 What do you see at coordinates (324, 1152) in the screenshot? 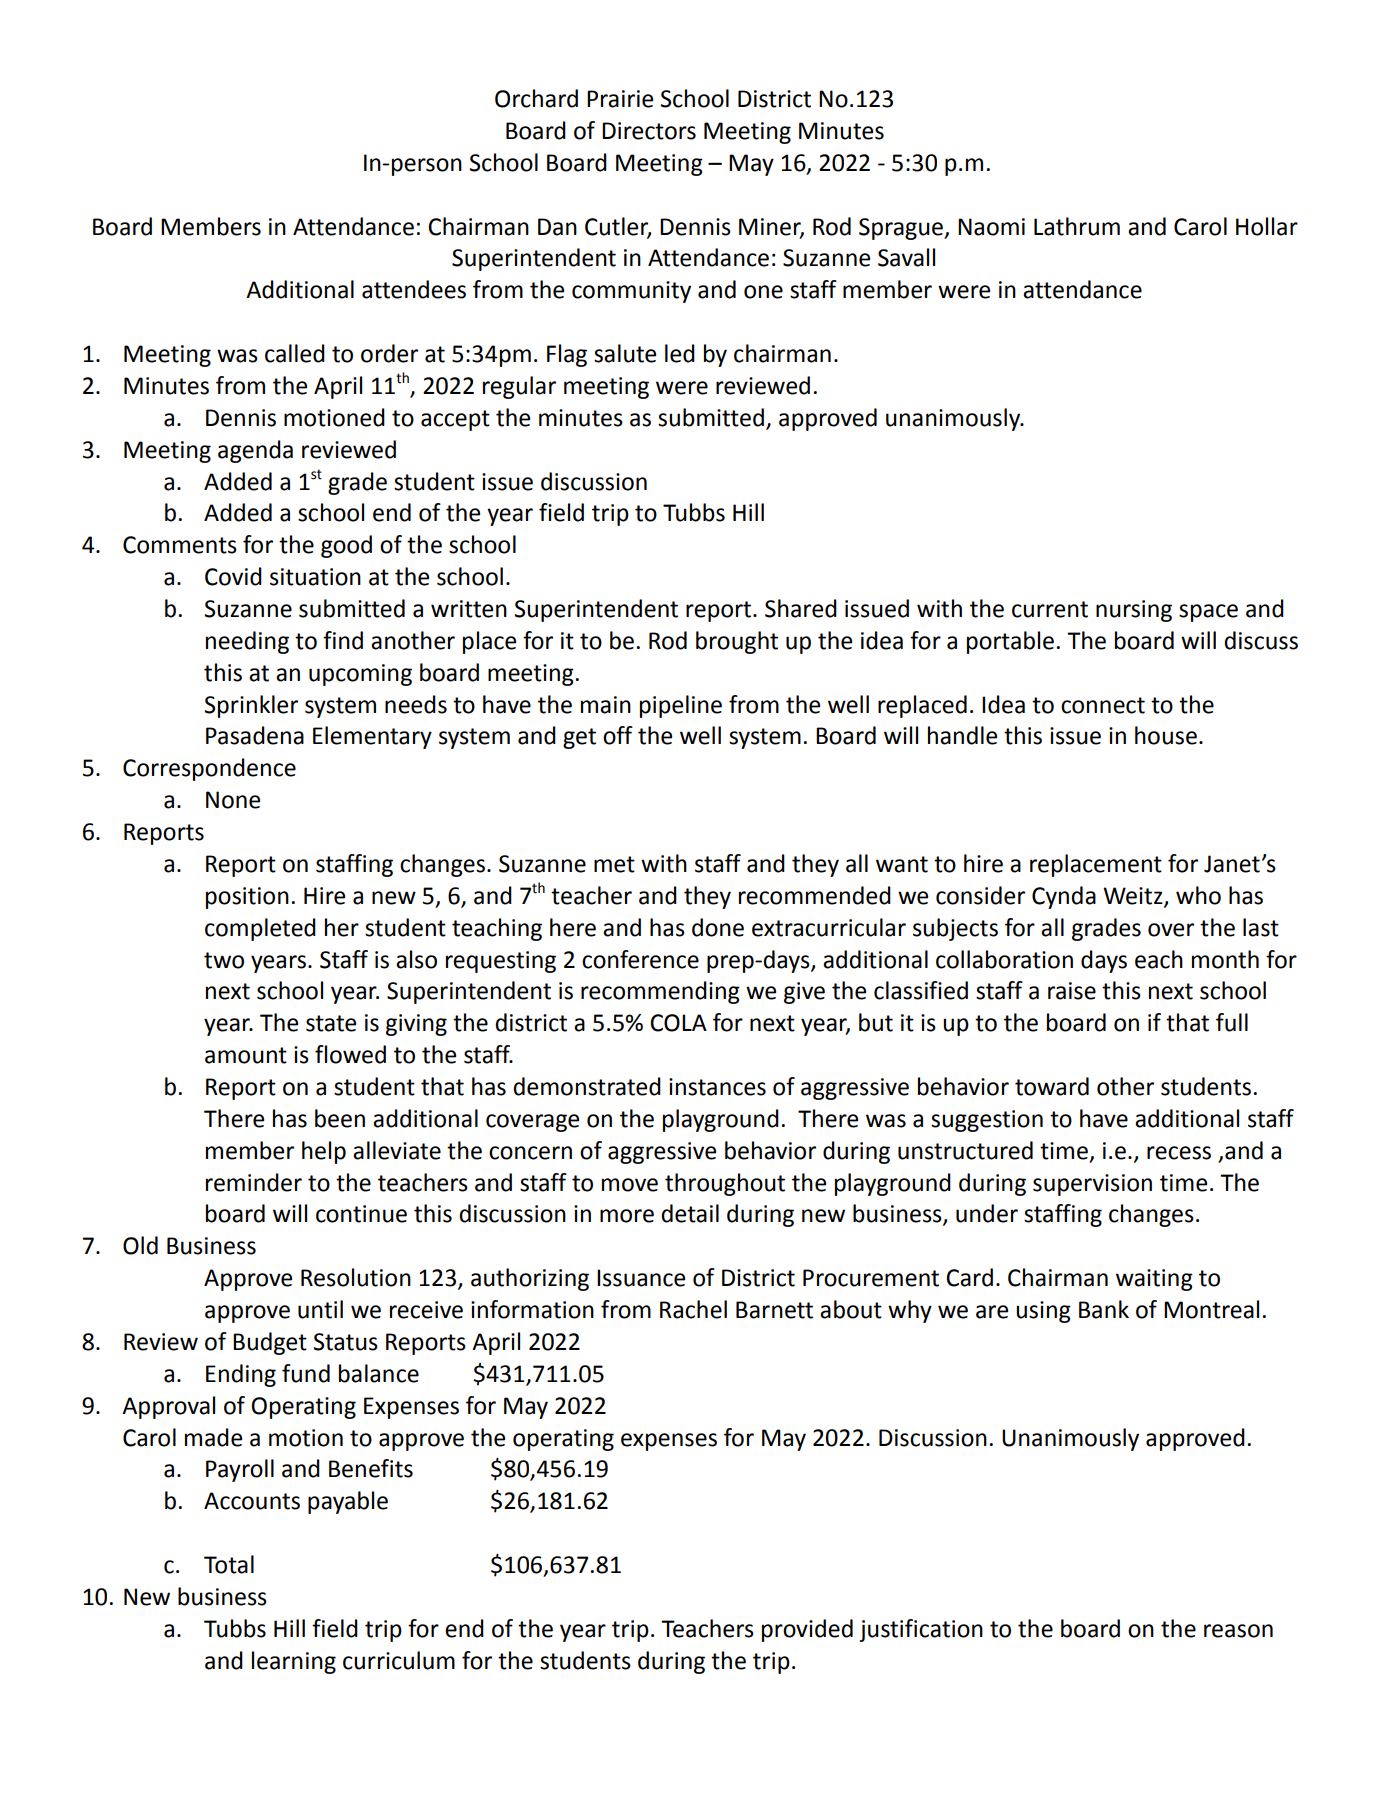
I see `help` at bounding box center [324, 1152].
